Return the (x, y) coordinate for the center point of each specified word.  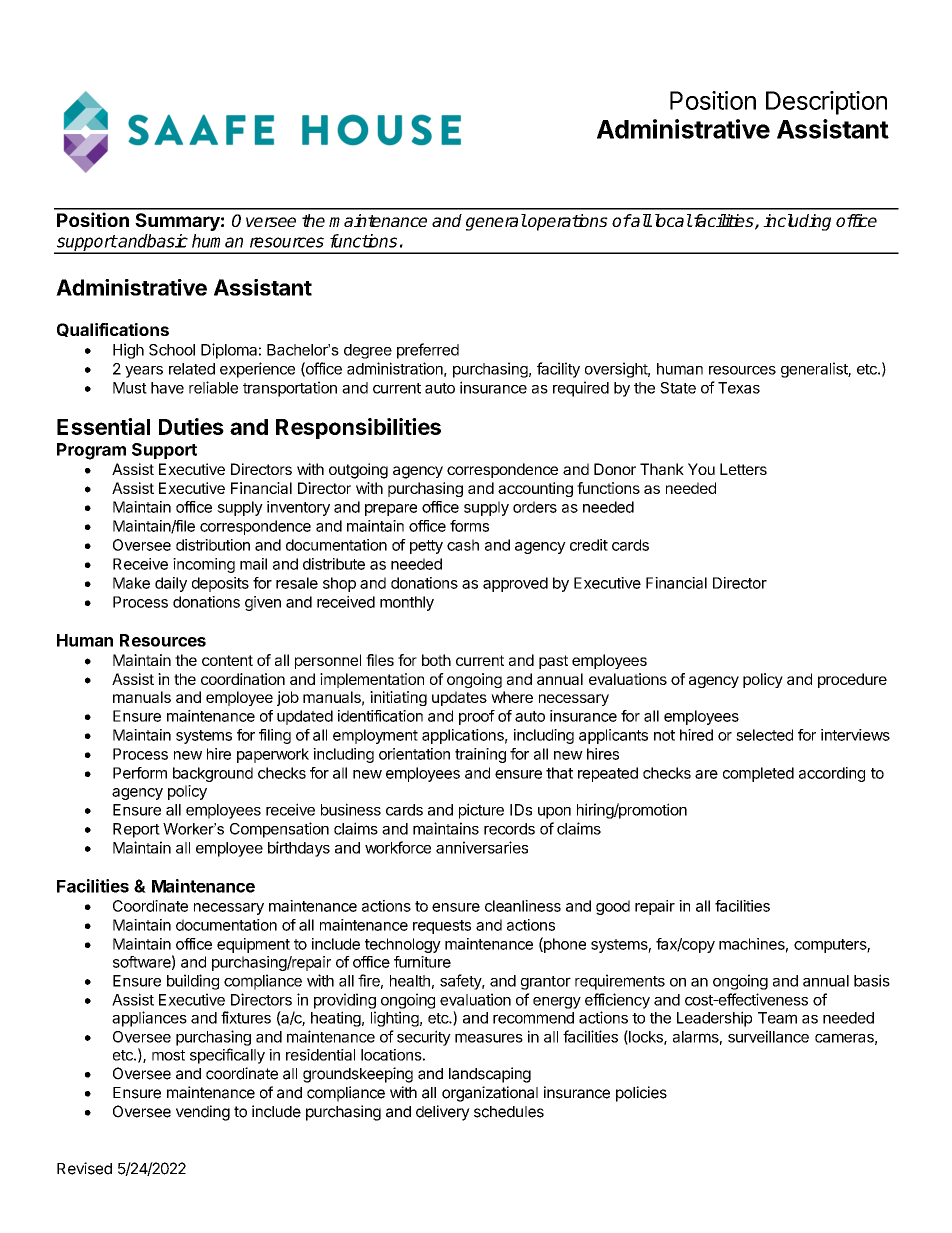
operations (567, 222)
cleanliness (523, 906)
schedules (509, 1112)
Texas (739, 388)
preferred (428, 351)
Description (826, 103)
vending (203, 1113)
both (436, 660)
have (167, 388)
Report (136, 830)
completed (758, 774)
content (227, 660)
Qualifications (113, 330)
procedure (852, 680)
